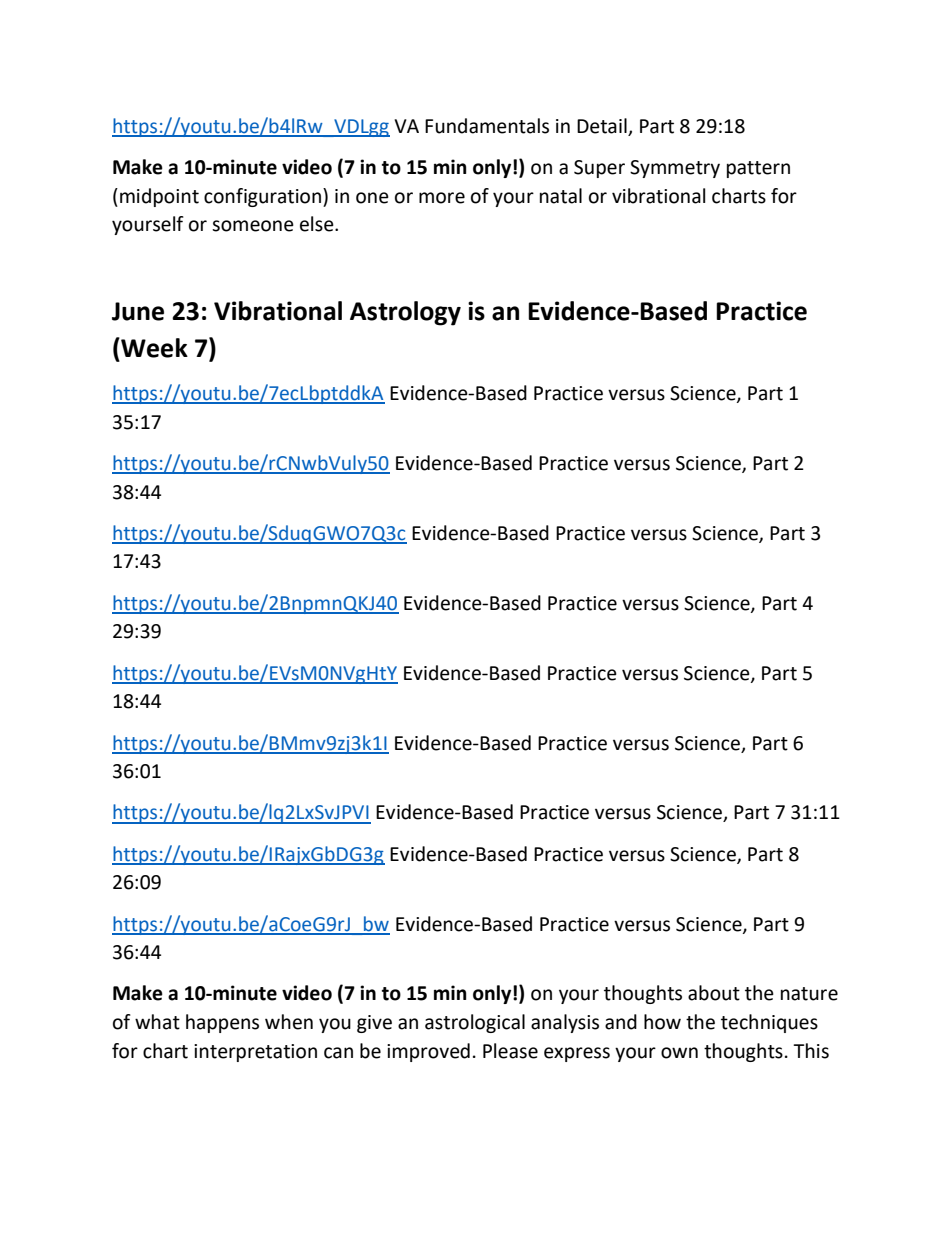  What do you see at coordinates (153, 347) in the screenshot?
I see `Week` at bounding box center [153, 347].
